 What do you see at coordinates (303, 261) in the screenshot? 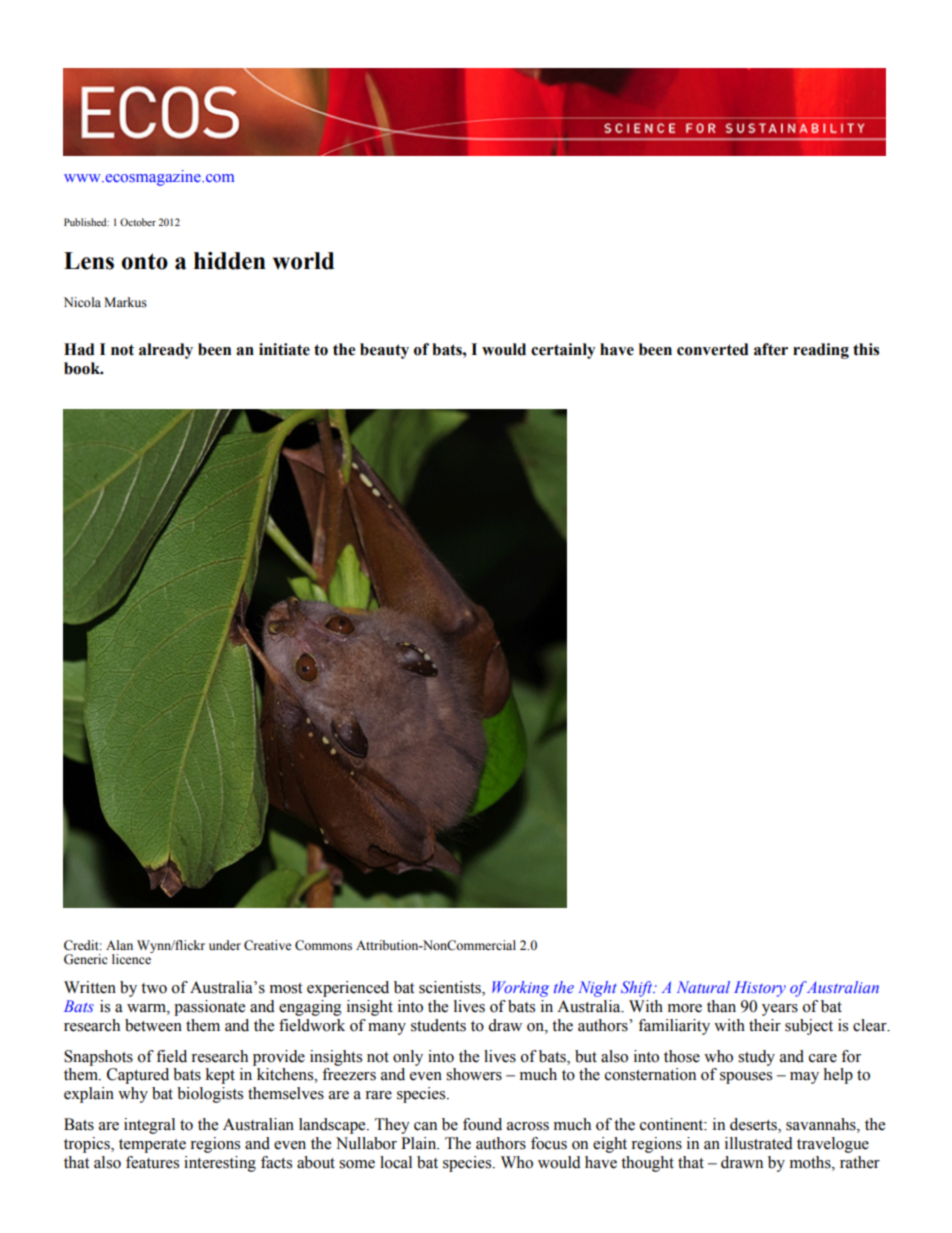
I see `world` at bounding box center [303, 261].
